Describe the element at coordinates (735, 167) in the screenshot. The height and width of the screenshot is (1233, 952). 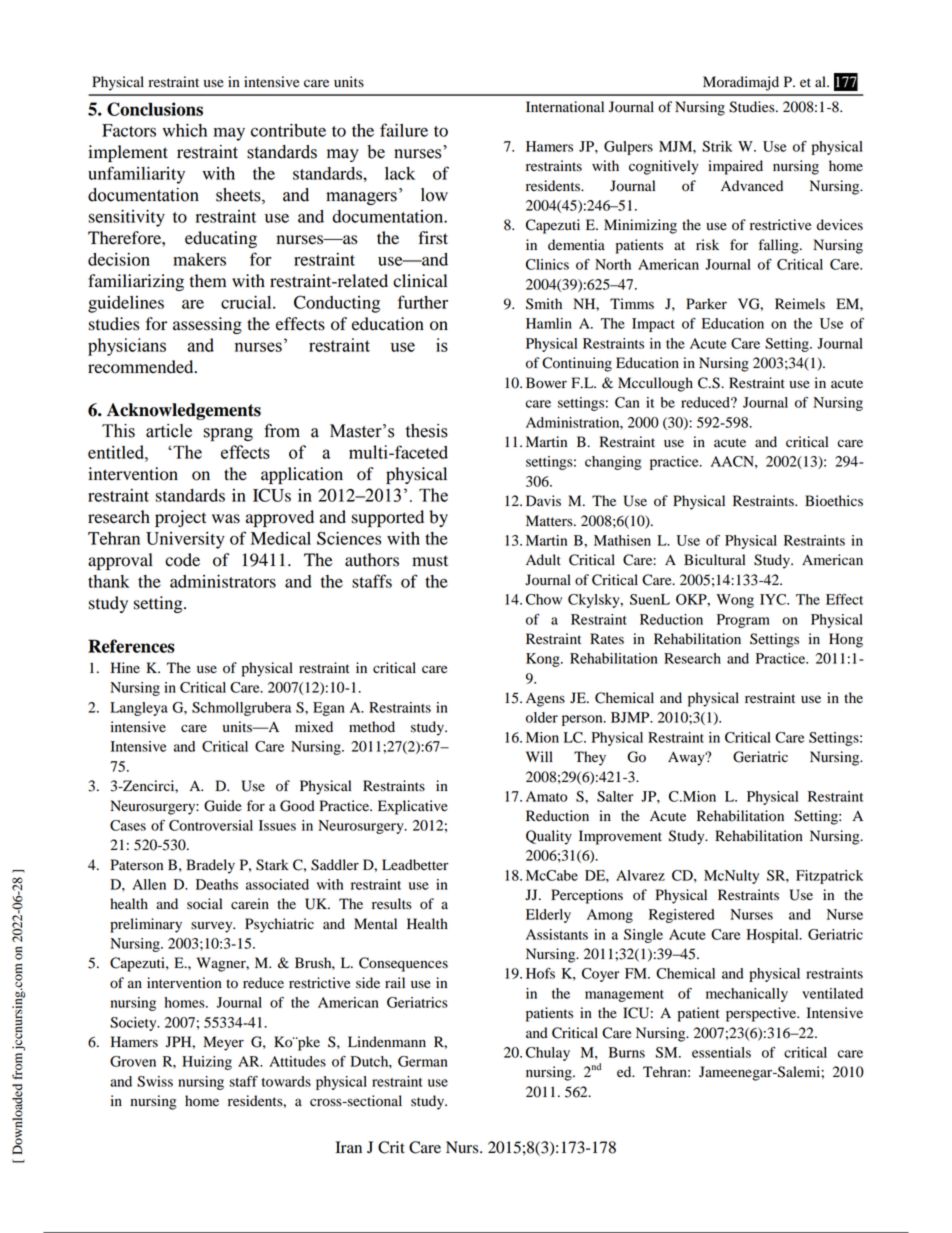
I see `impaired` at that location.
